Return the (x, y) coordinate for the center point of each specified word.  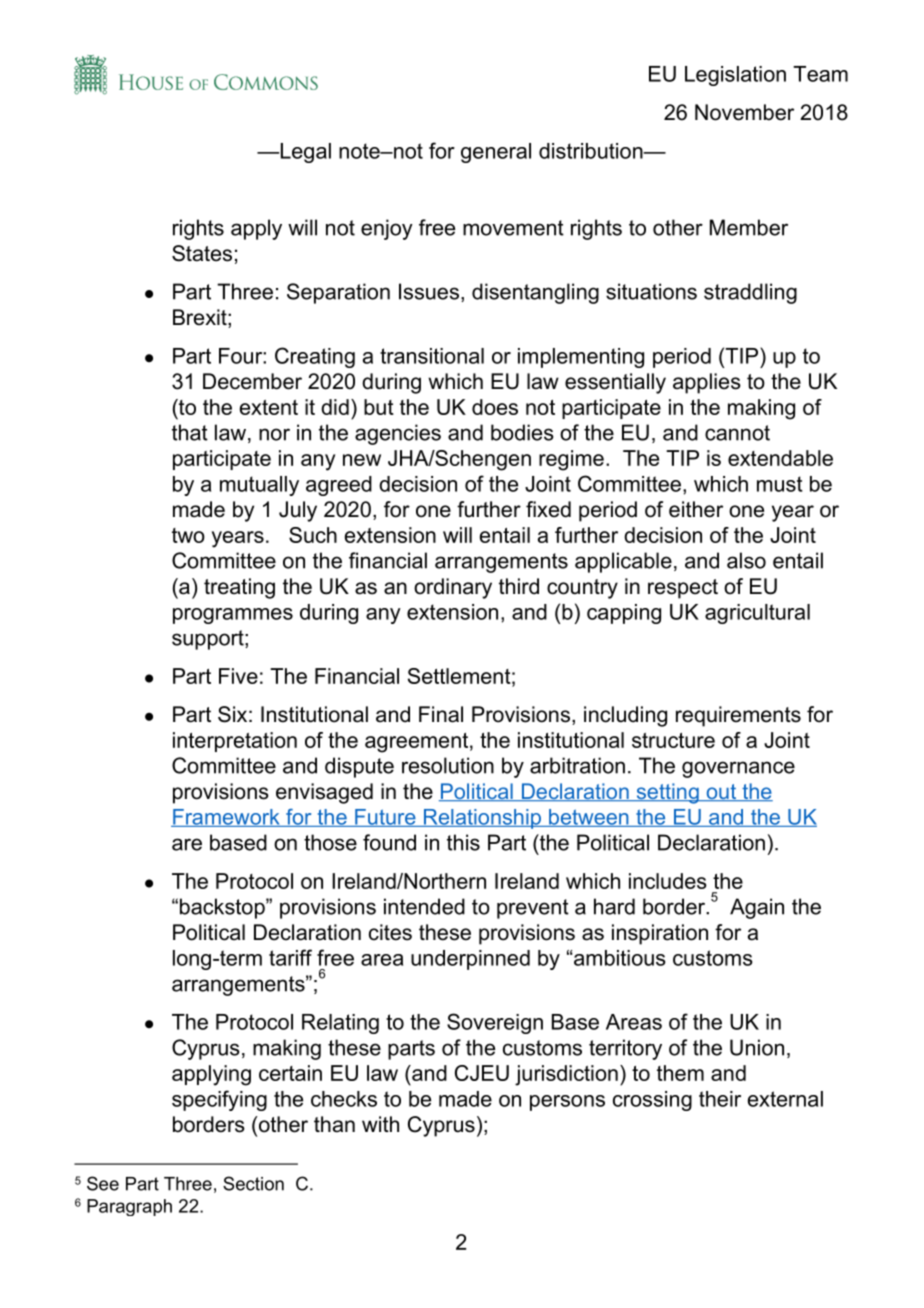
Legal (304, 153)
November (744, 112)
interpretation (235, 742)
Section (253, 1183)
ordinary (453, 588)
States (202, 253)
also (746, 560)
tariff (290, 957)
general (496, 153)
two (188, 535)
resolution (448, 765)
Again (757, 908)
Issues (429, 291)
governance (738, 769)
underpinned (470, 960)
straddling (750, 293)
